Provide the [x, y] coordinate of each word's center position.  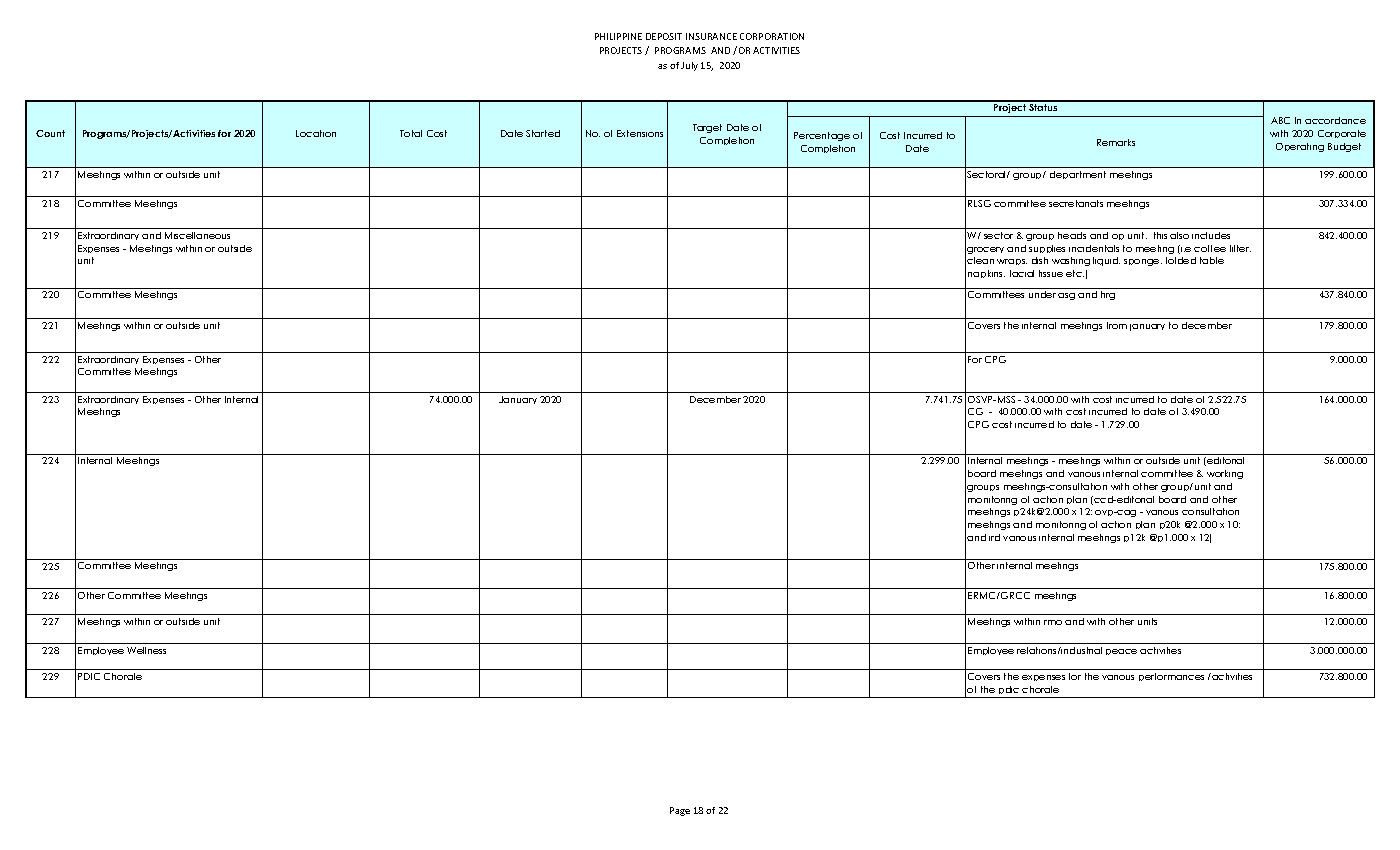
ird [994, 537]
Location [316, 133]
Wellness [146, 650]
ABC [1280, 120]
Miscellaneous [197, 235]
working [1225, 474]
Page [680, 811]
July [689, 66]
